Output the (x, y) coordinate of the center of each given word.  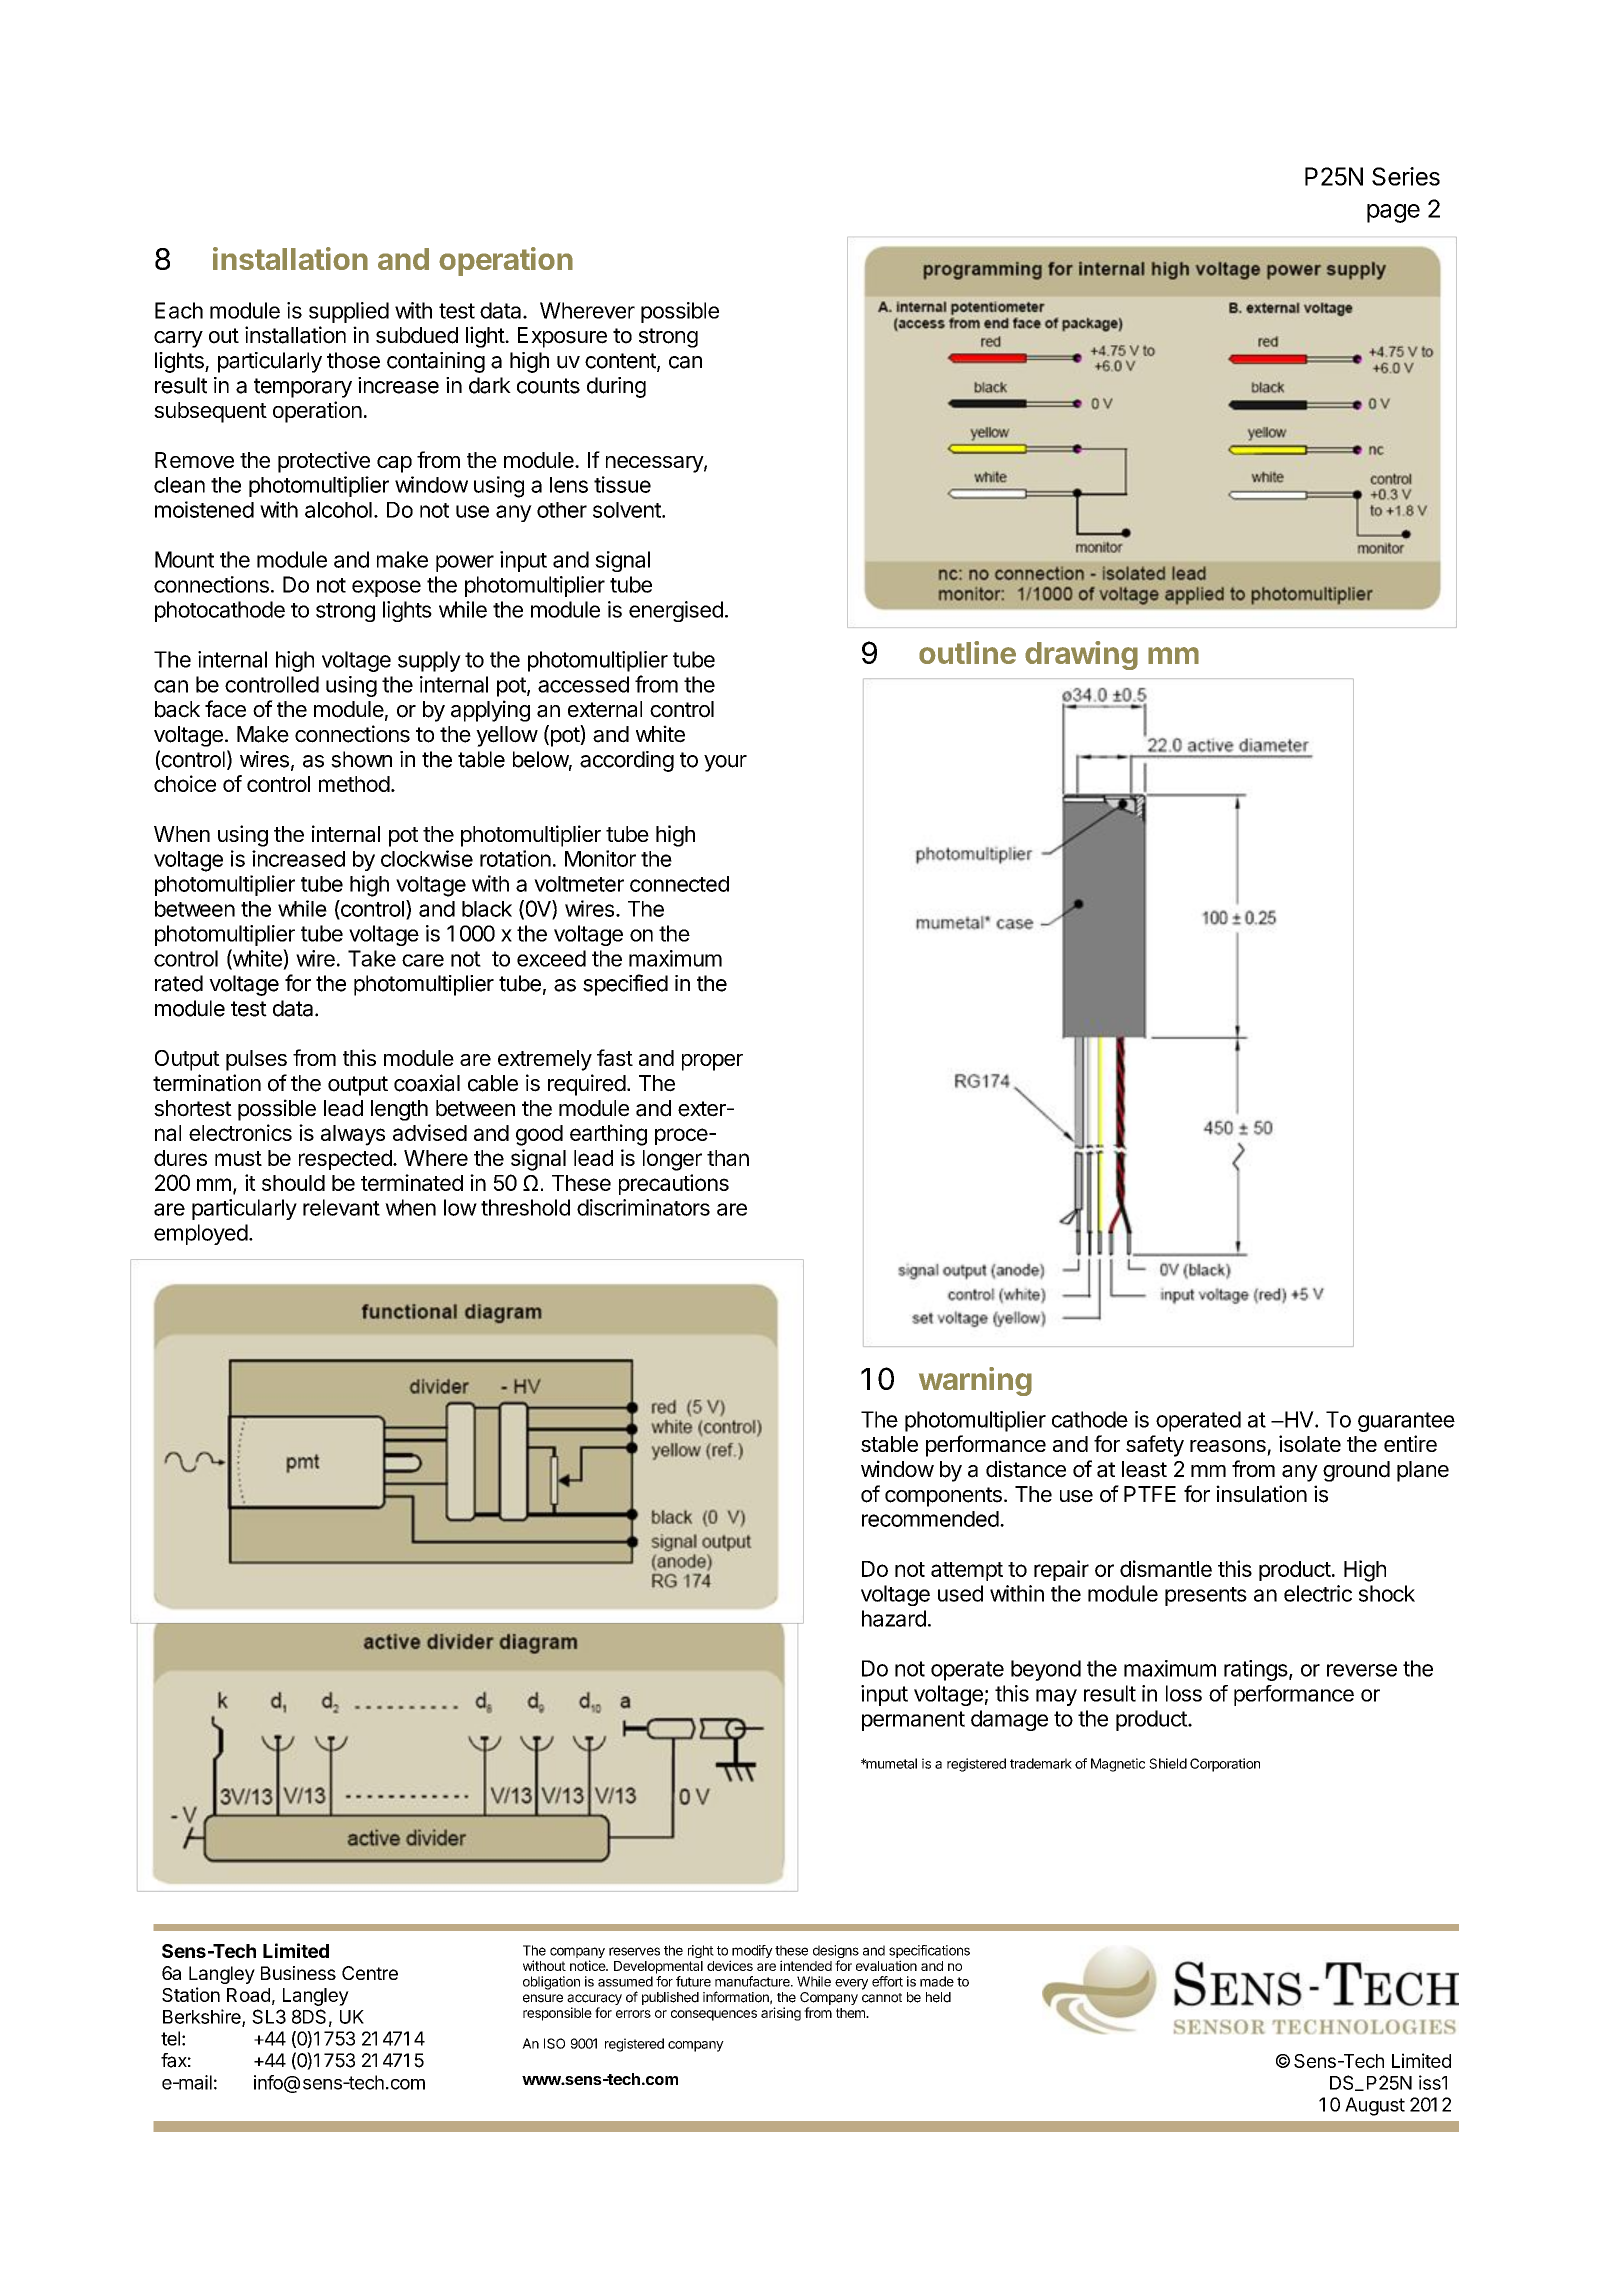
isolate (1310, 1443)
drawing (1081, 655)
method (354, 784)
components (943, 1497)
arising (781, 2014)
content (621, 362)
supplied (349, 312)
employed (201, 1234)
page (1393, 213)
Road (248, 1995)
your (725, 763)
